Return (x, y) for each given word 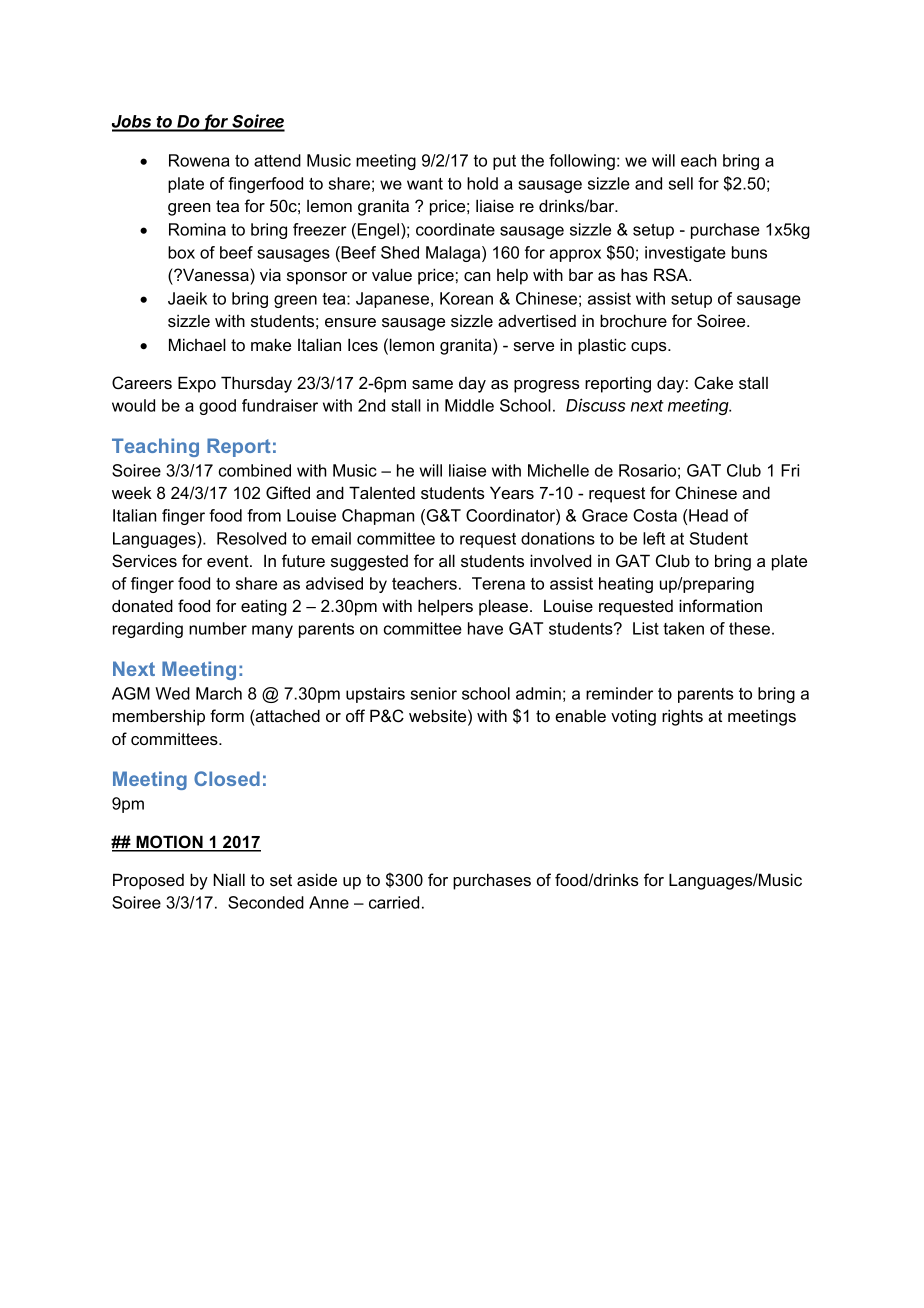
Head (708, 515)
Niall (229, 879)
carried (394, 902)
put (504, 162)
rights (682, 717)
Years (512, 492)
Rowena (199, 160)
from (264, 515)
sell (681, 183)
